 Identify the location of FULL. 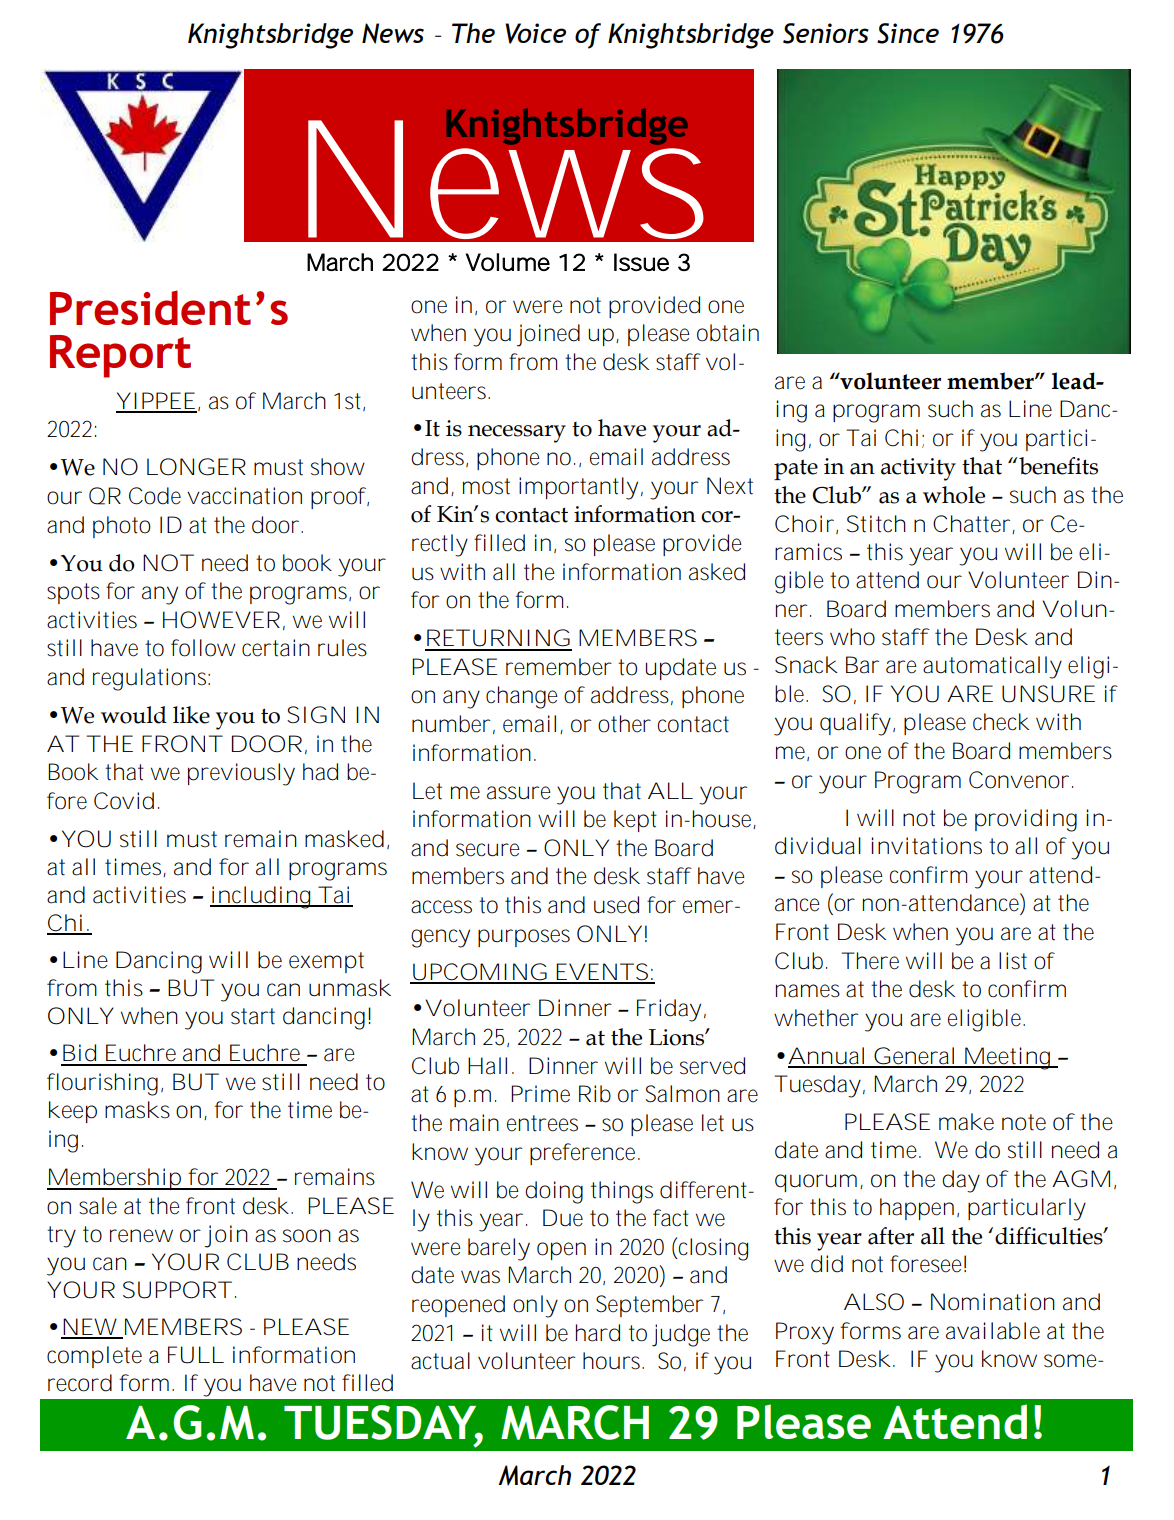
(196, 1355).
